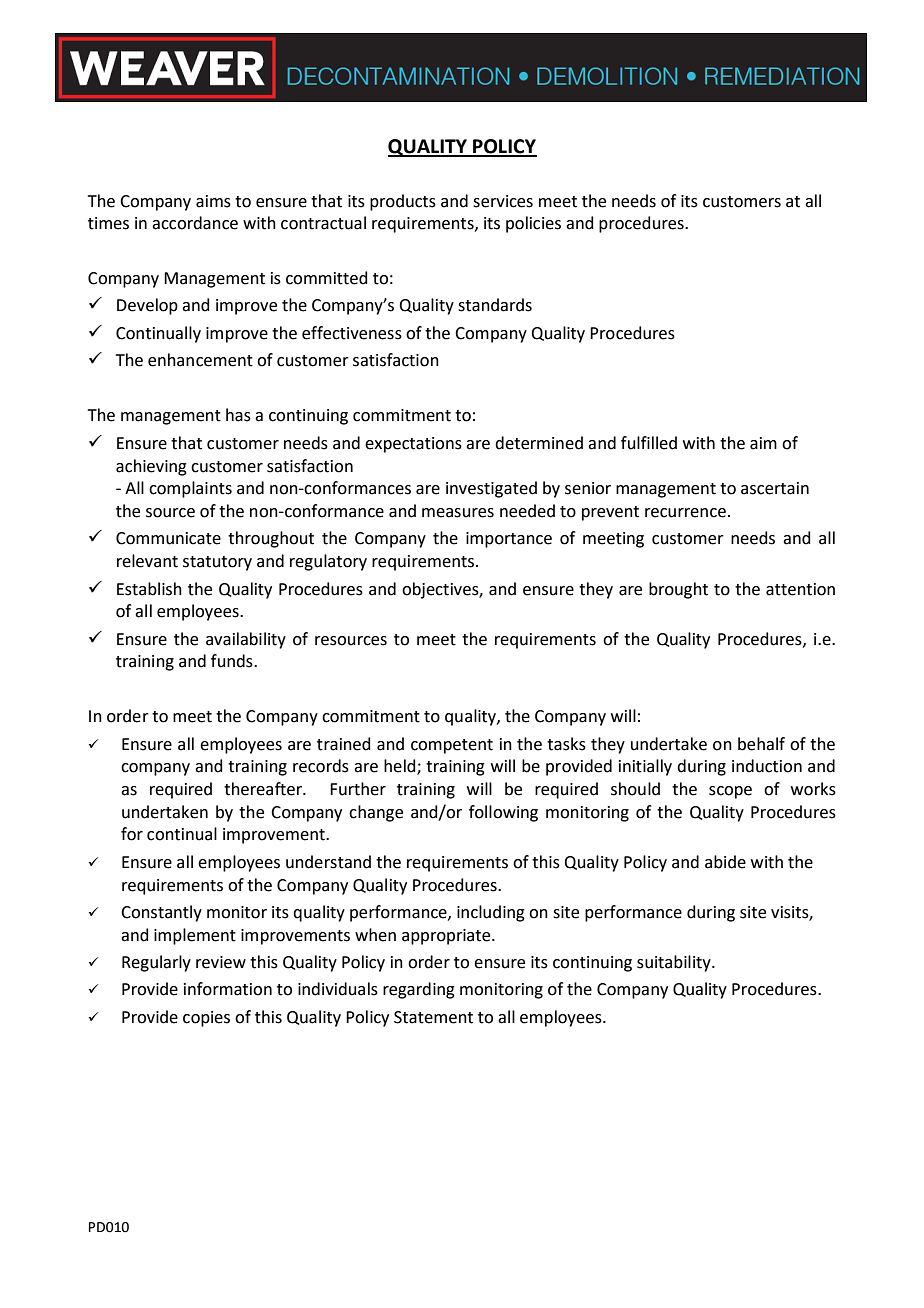 This page has height=1308, width=924. What do you see at coordinates (149, 589) in the page?
I see `Establish` at bounding box center [149, 589].
